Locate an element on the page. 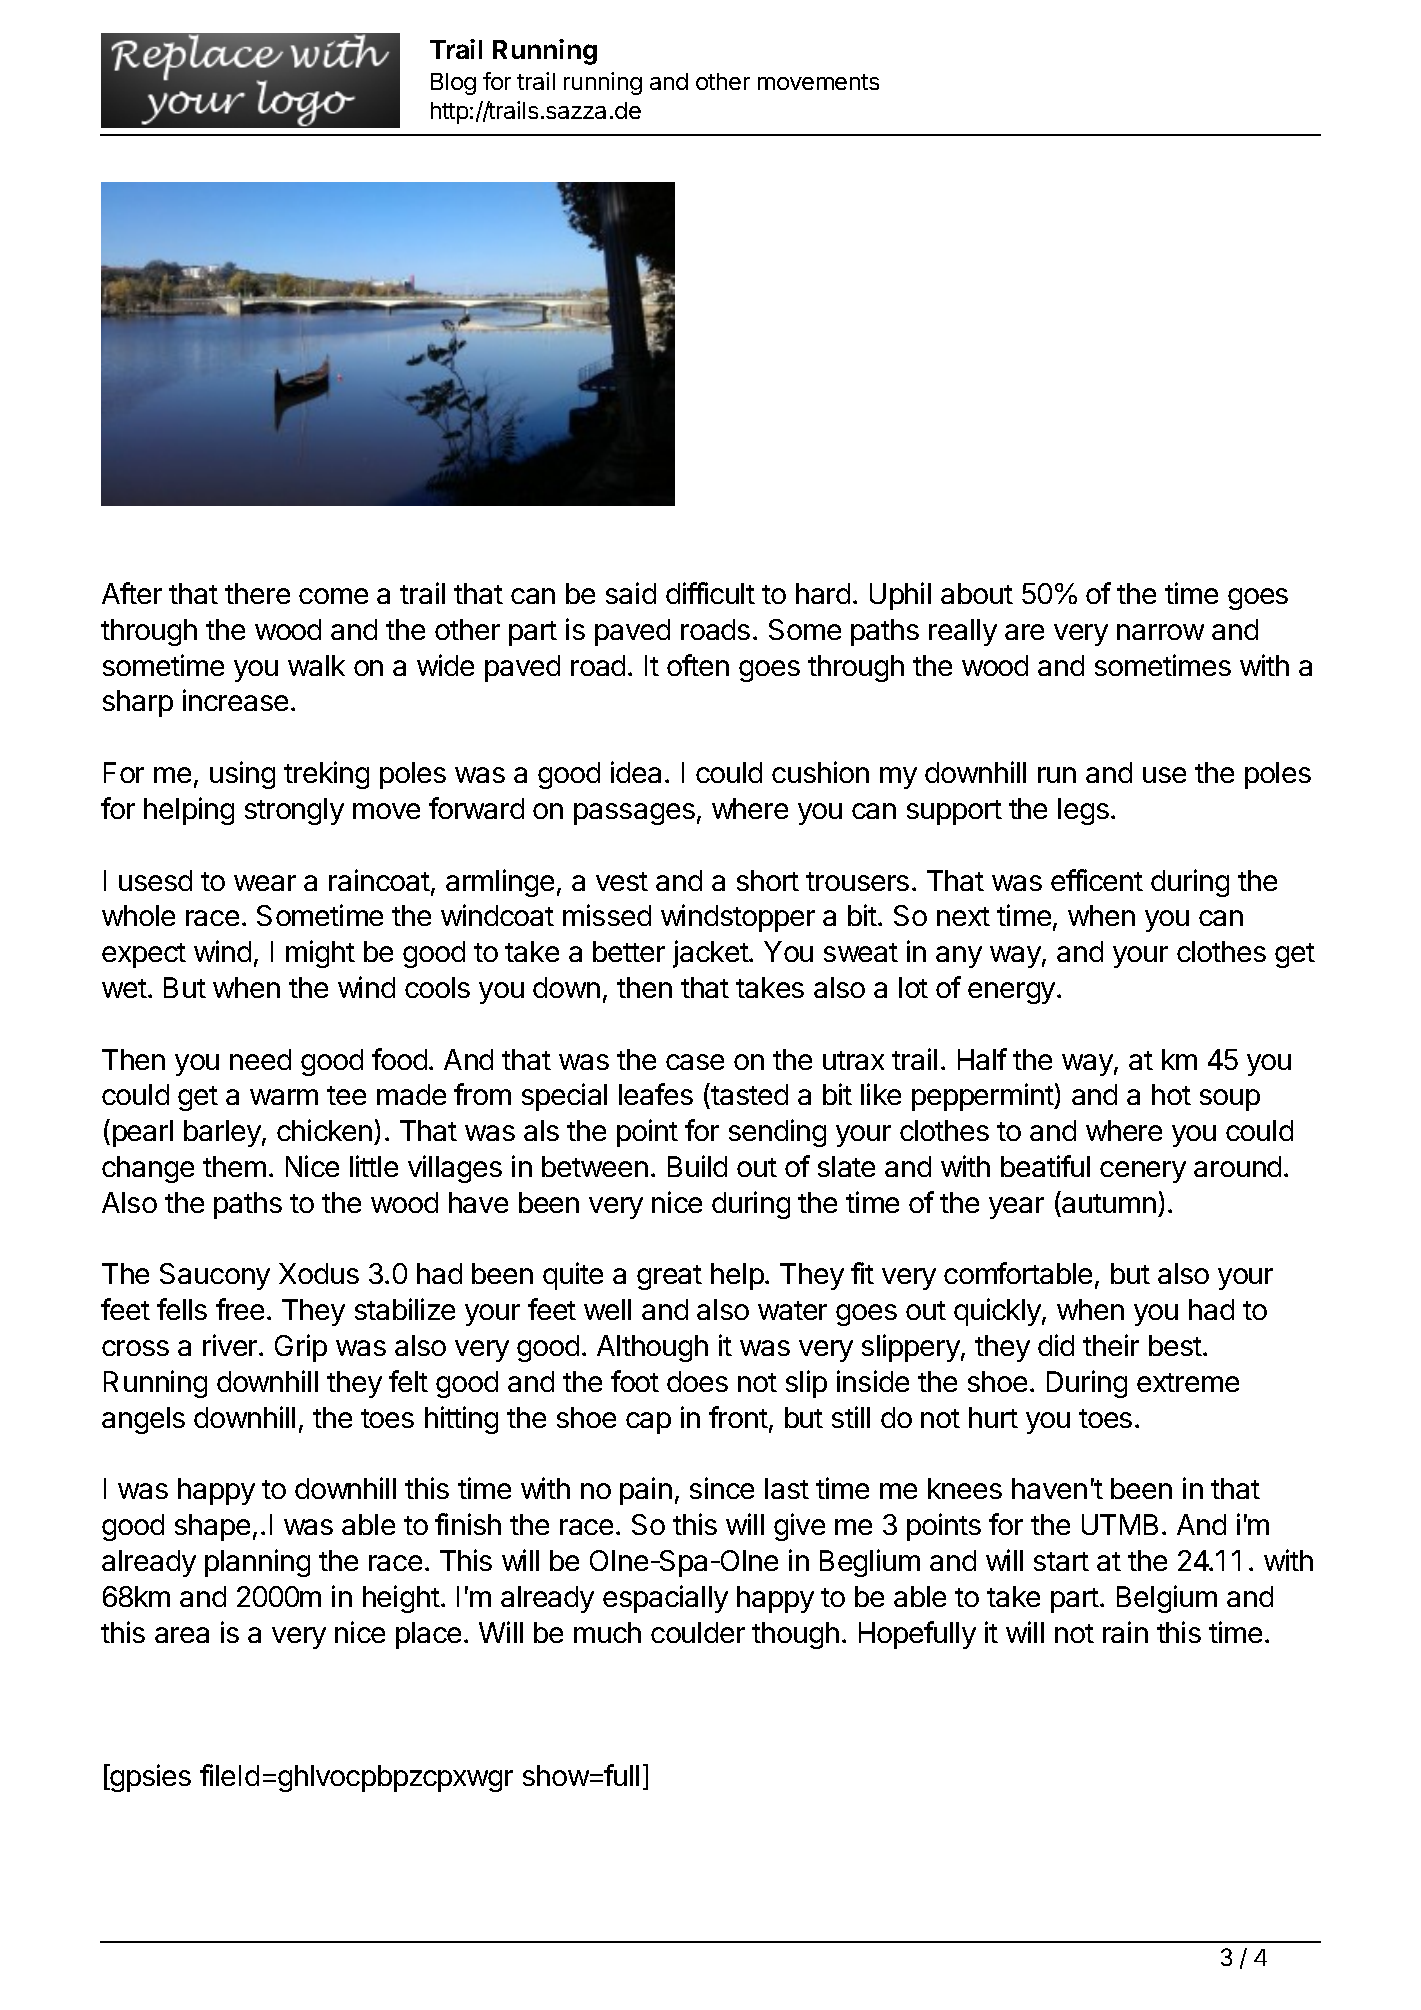 The image size is (1421, 2010). planning is located at coordinates (257, 1563).
